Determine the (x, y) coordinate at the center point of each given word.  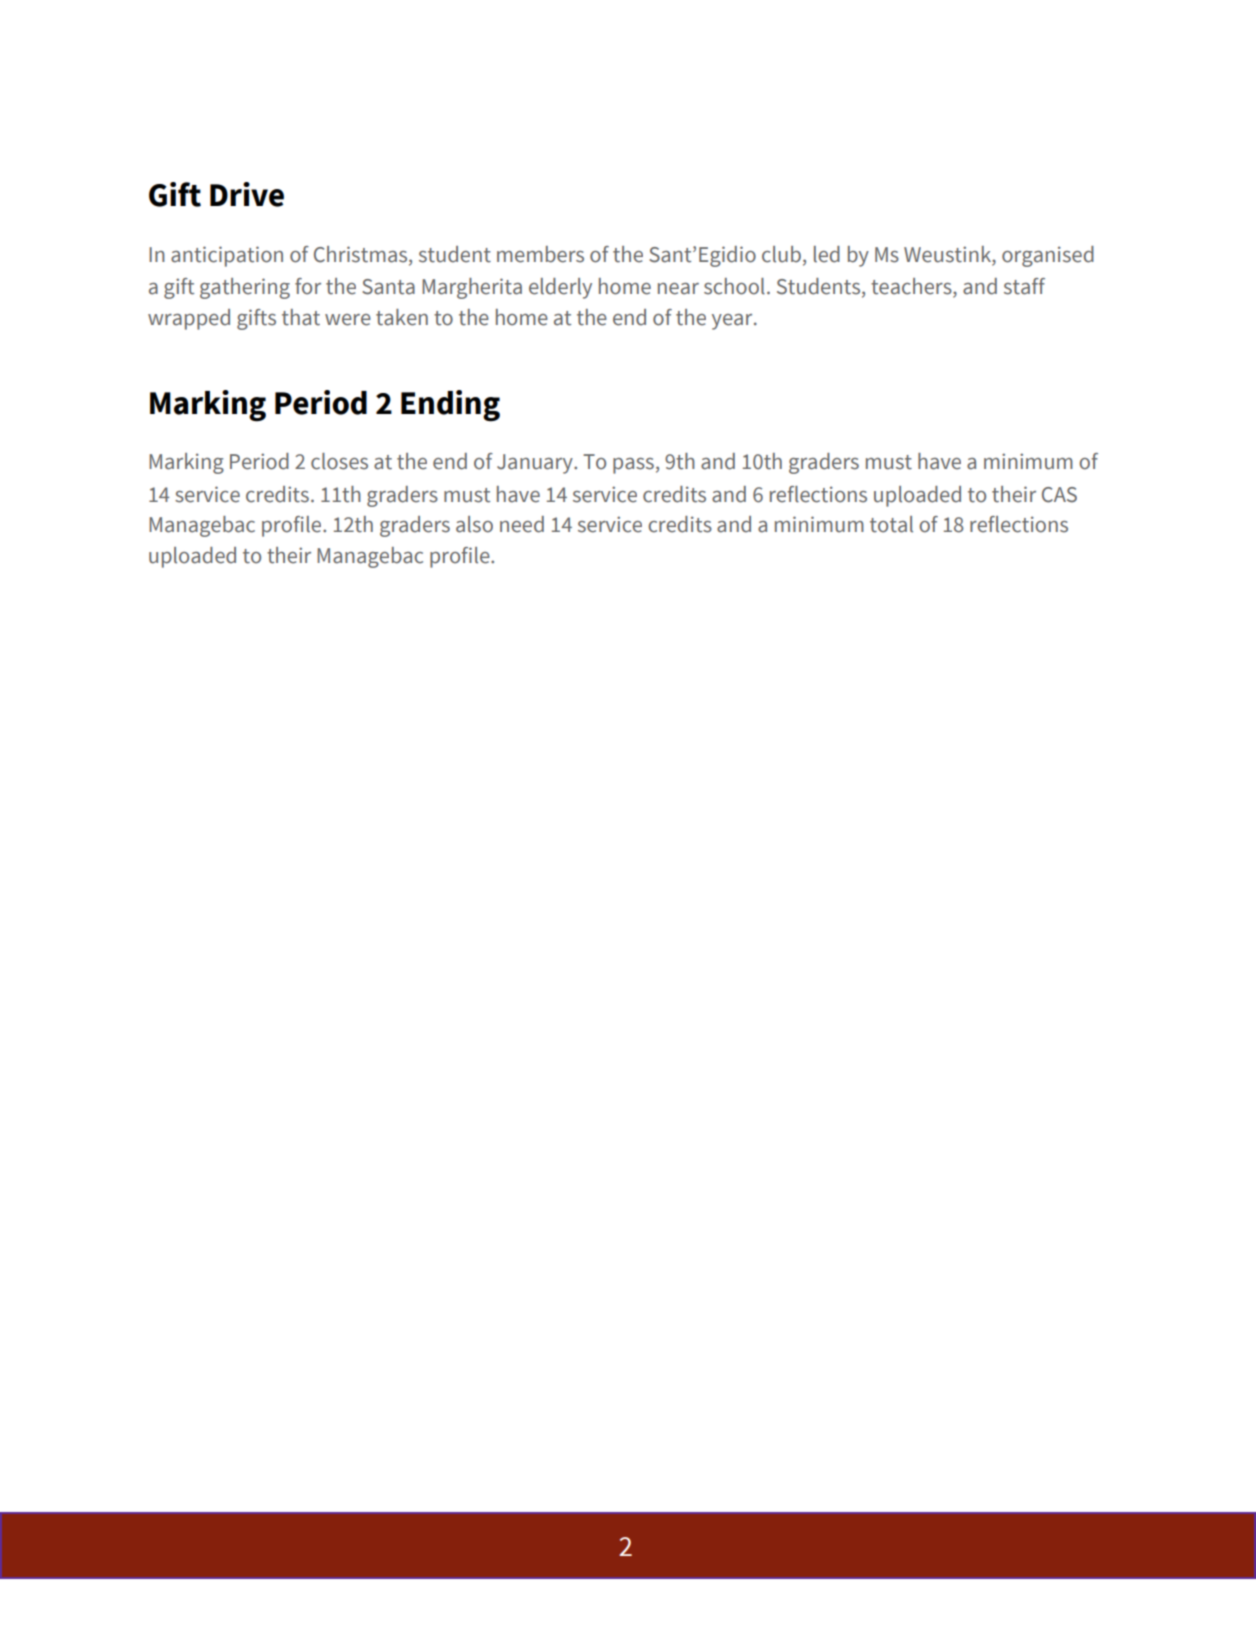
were (348, 320)
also (474, 524)
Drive (247, 194)
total (891, 524)
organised (1048, 256)
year (733, 322)
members (540, 254)
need (522, 524)
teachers (912, 287)
